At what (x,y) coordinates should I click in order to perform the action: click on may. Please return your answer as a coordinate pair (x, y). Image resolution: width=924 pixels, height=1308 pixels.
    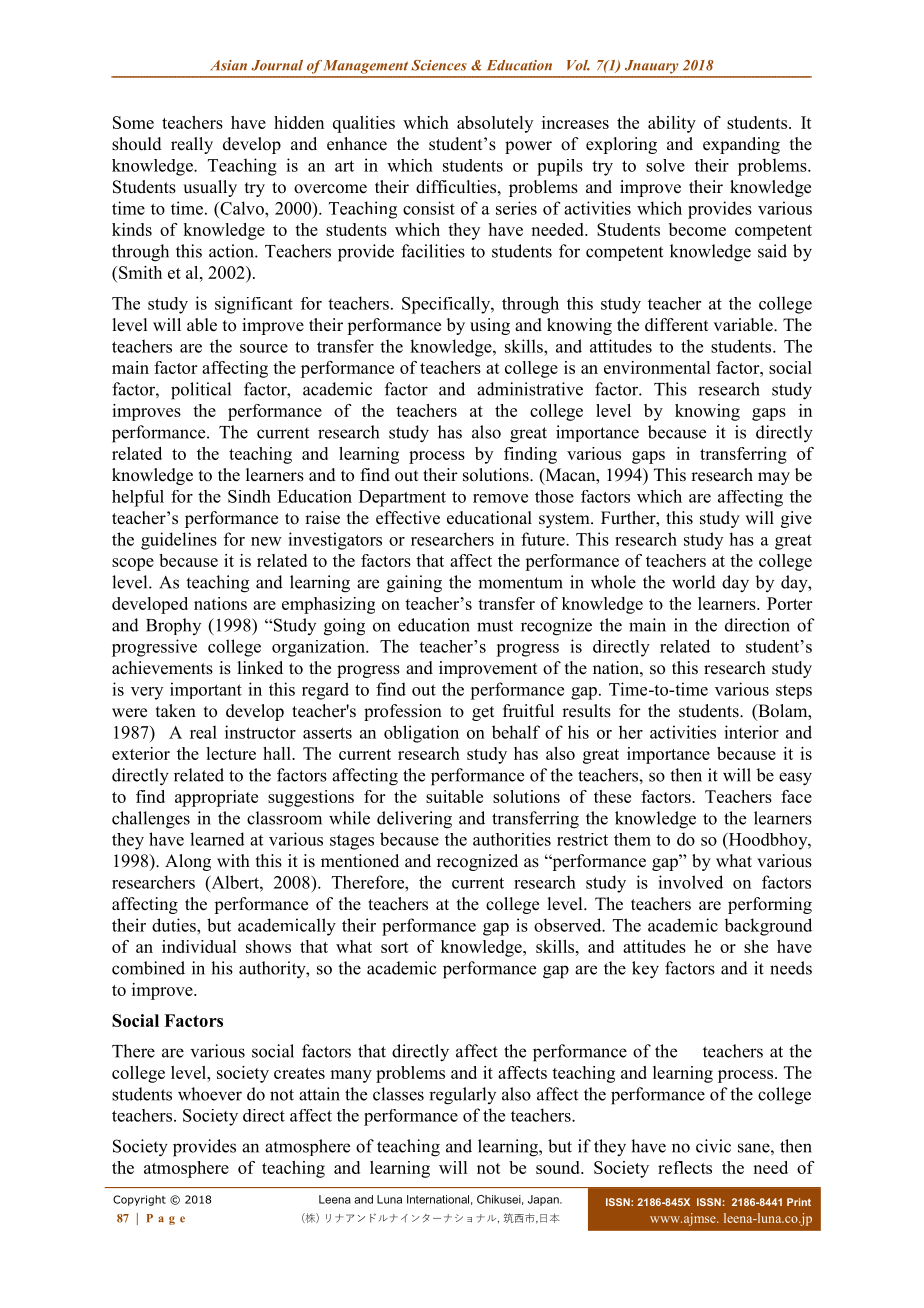
    Looking at the image, I should click on (774, 478).
